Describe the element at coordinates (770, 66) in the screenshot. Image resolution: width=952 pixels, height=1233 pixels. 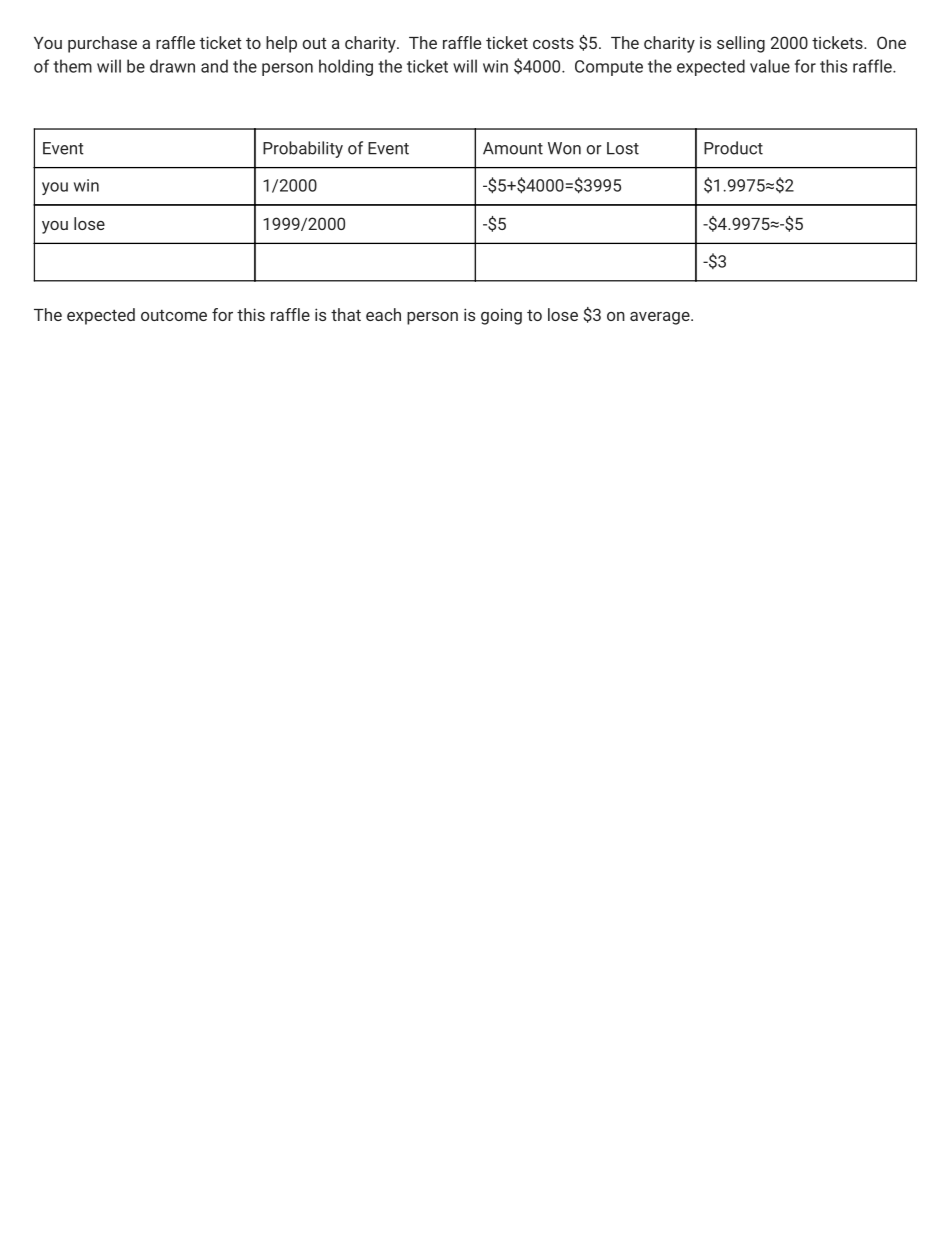
I see `value` at that location.
